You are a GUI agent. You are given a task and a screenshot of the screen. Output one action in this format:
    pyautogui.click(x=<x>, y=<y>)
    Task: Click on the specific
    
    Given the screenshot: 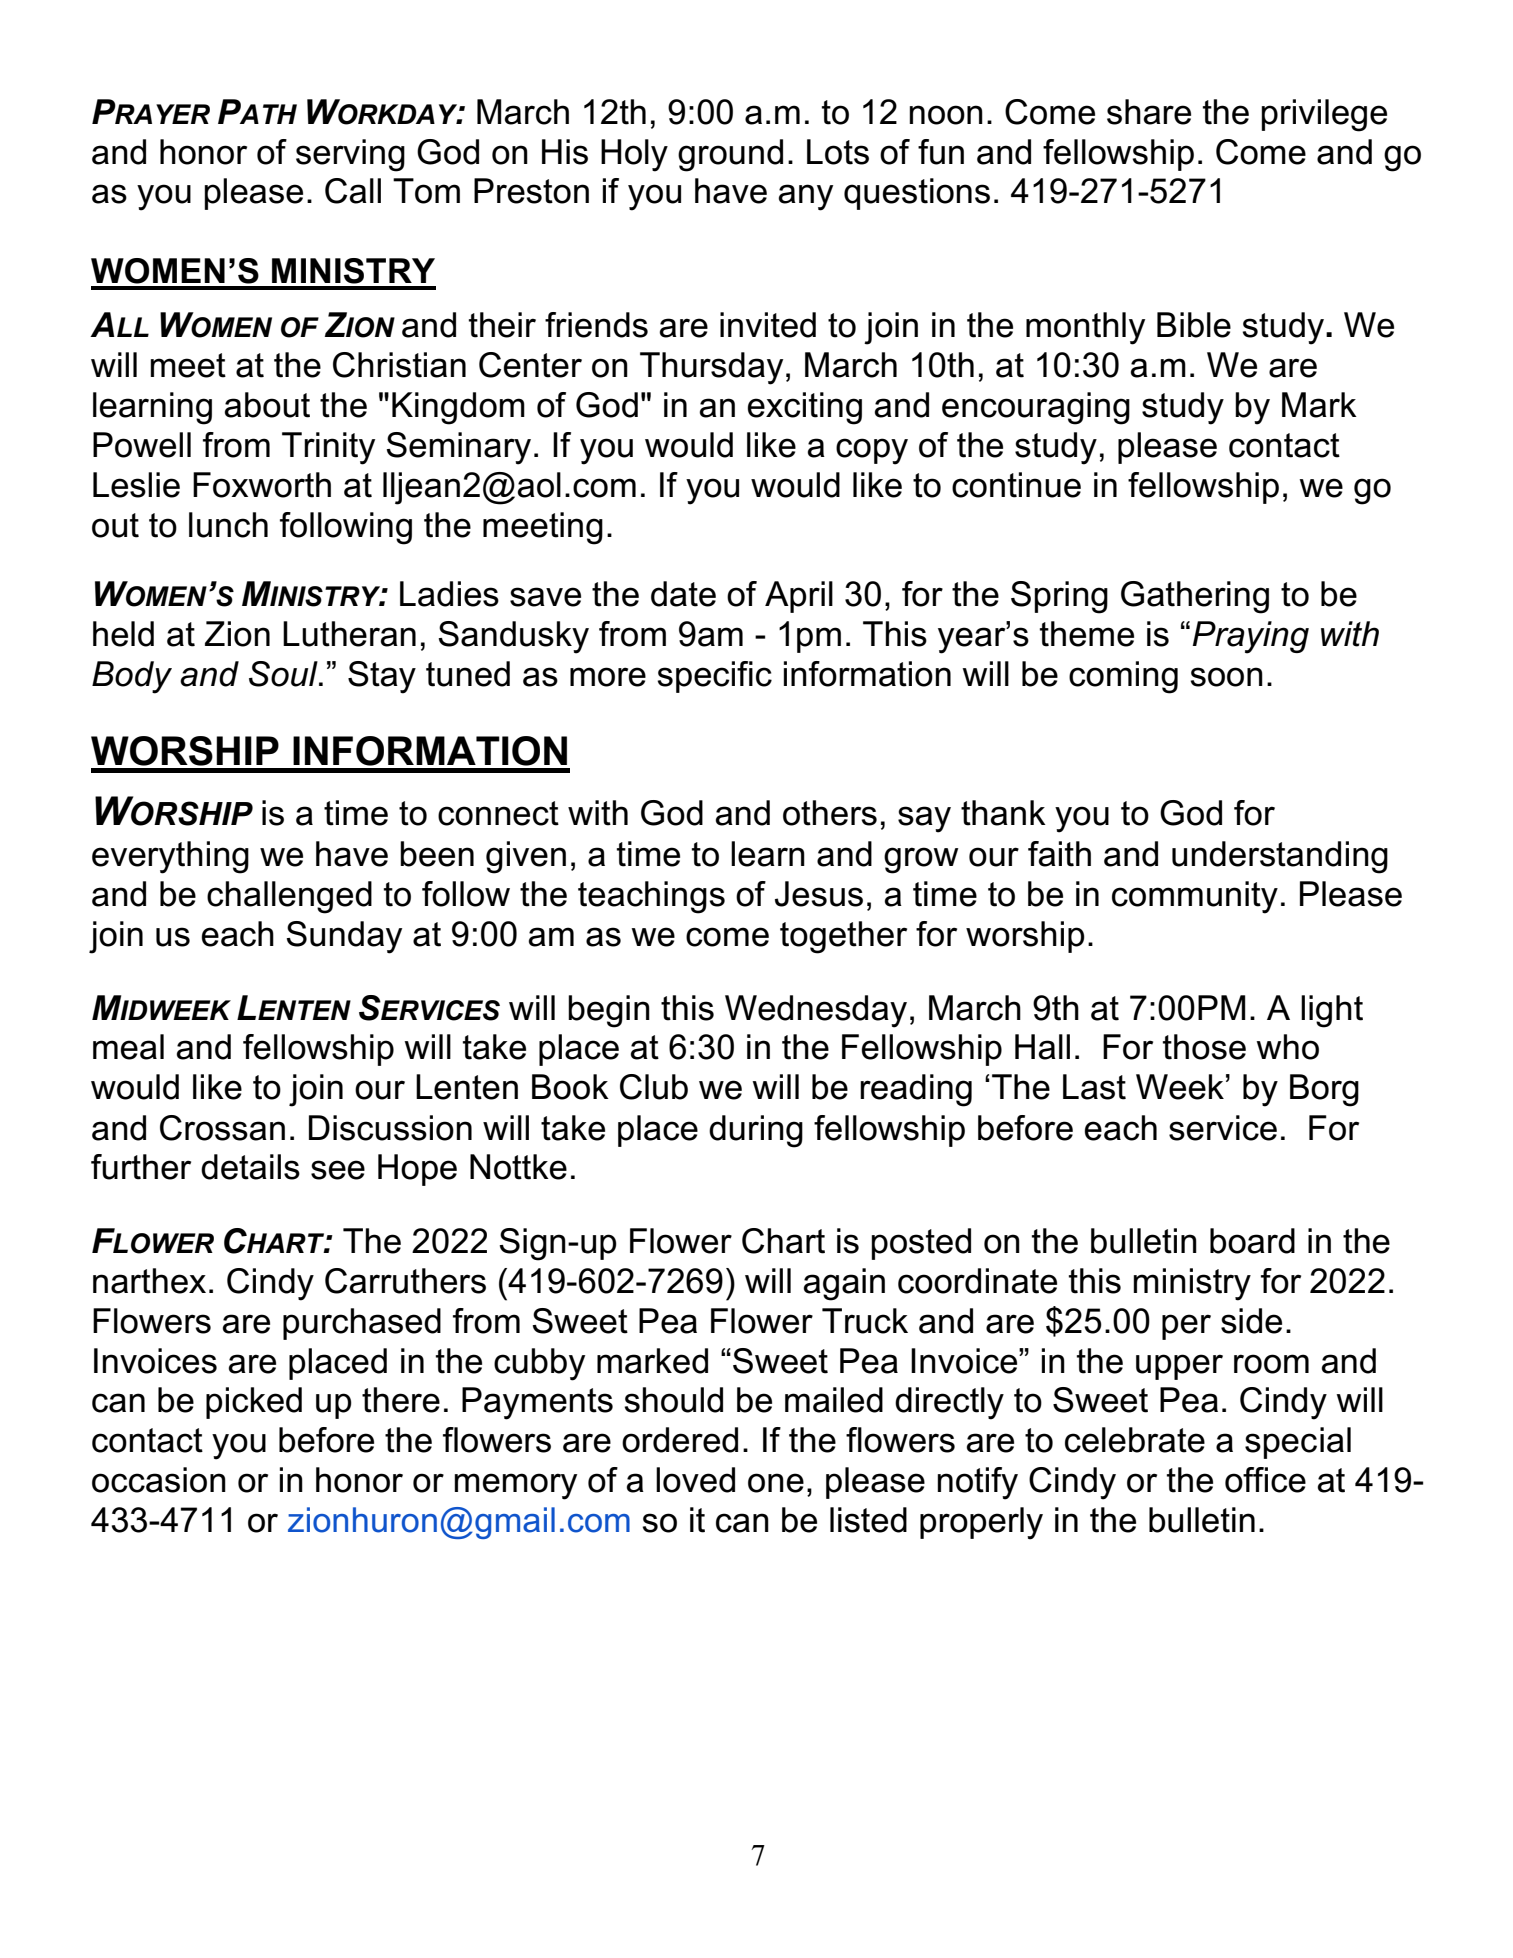 What is the action you would take?
    pyautogui.click(x=714, y=677)
